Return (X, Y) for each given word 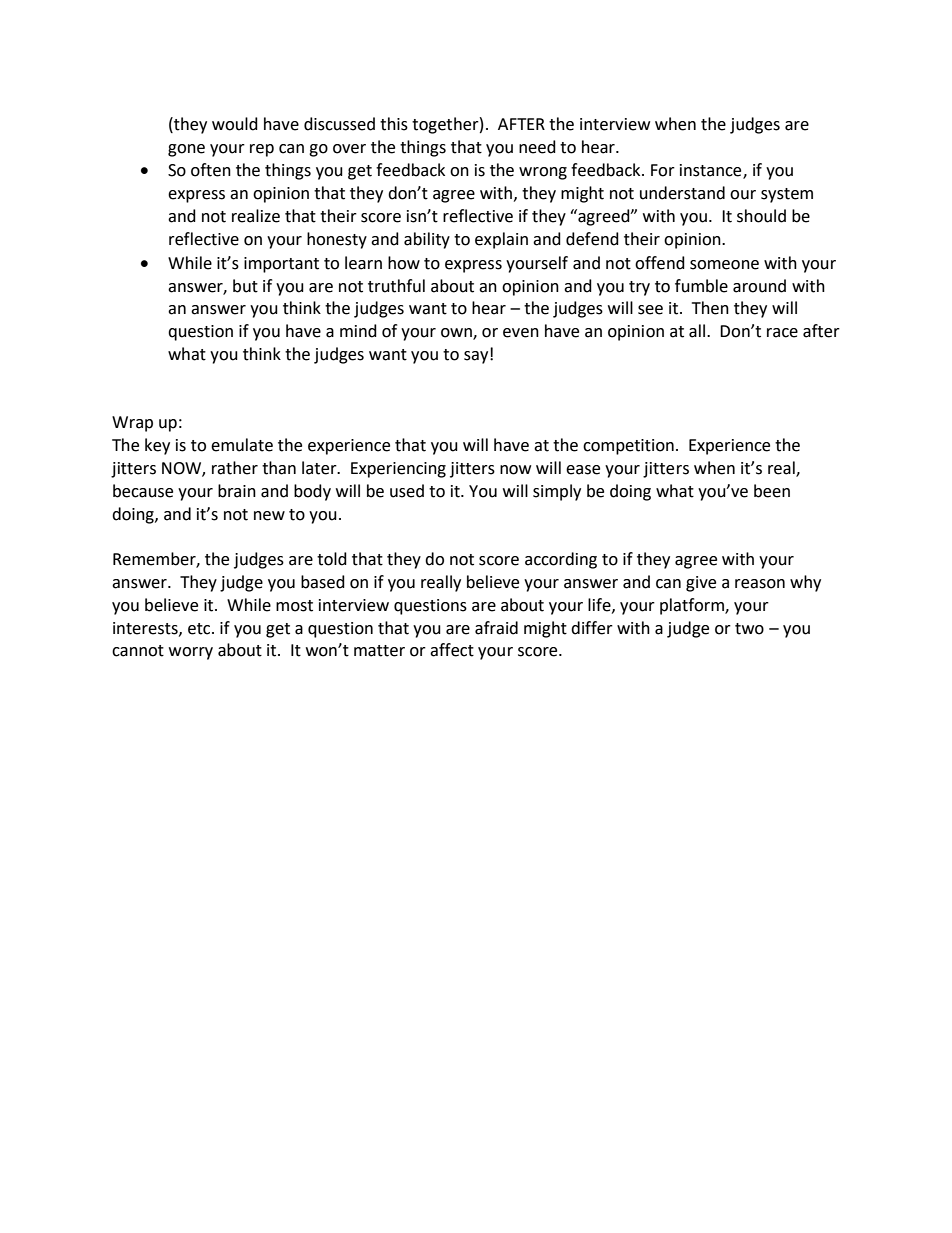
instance (712, 171)
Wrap (132, 424)
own (457, 334)
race (782, 333)
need (537, 147)
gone (186, 150)
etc (200, 629)
